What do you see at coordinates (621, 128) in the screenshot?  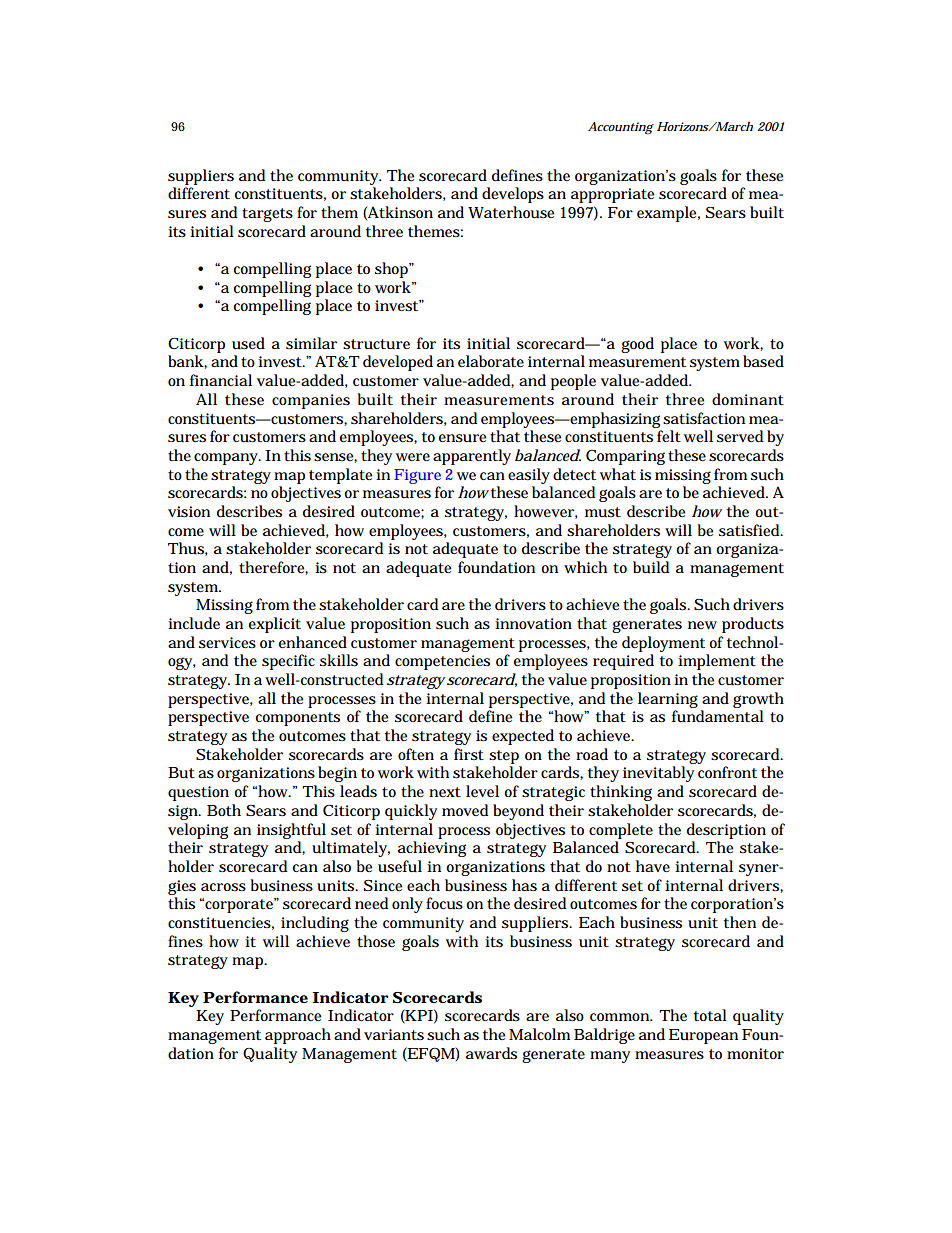 I see `Accounting` at bounding box center [621, 128].
